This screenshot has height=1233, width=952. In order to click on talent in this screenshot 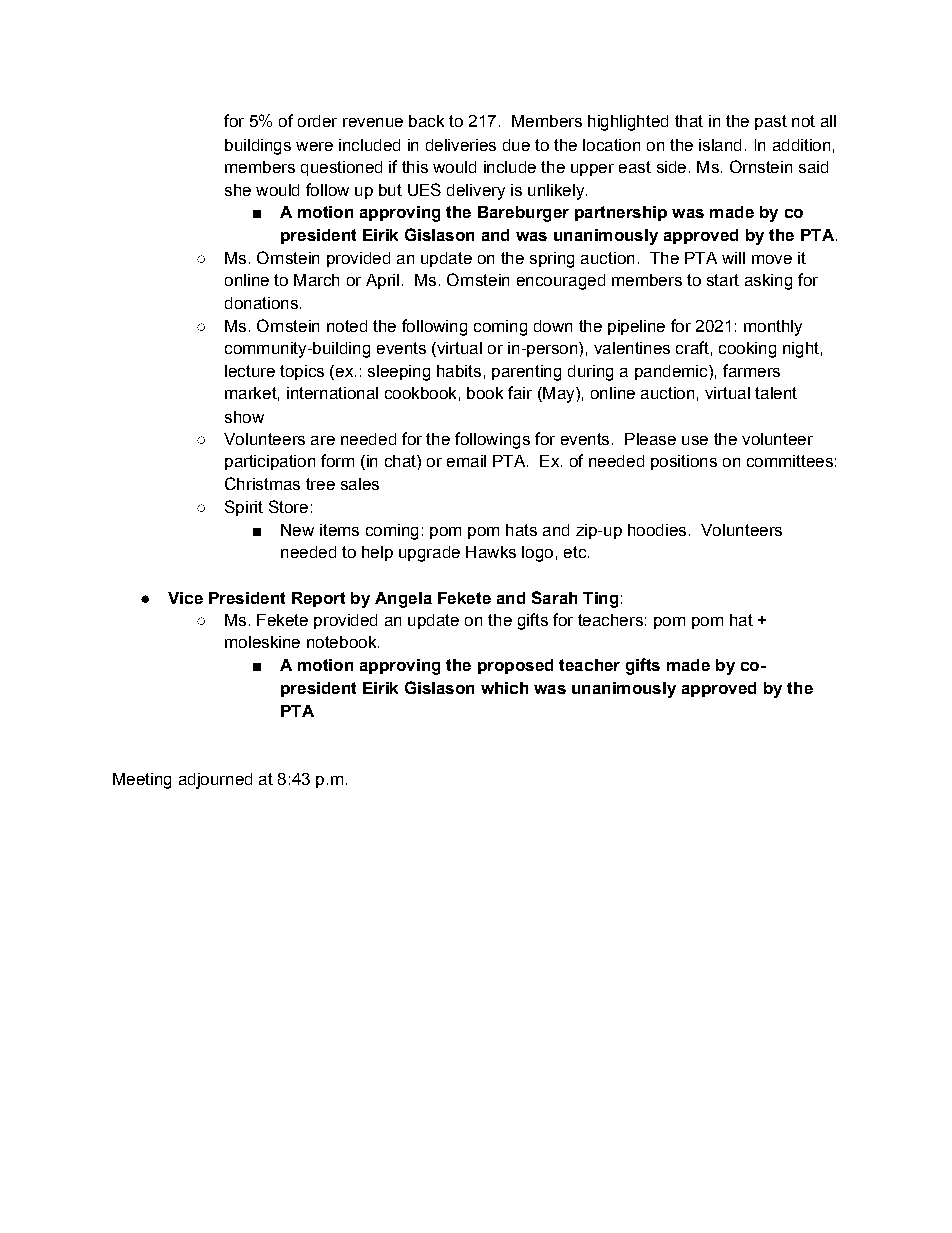, I will do `click(776, 393)`.
